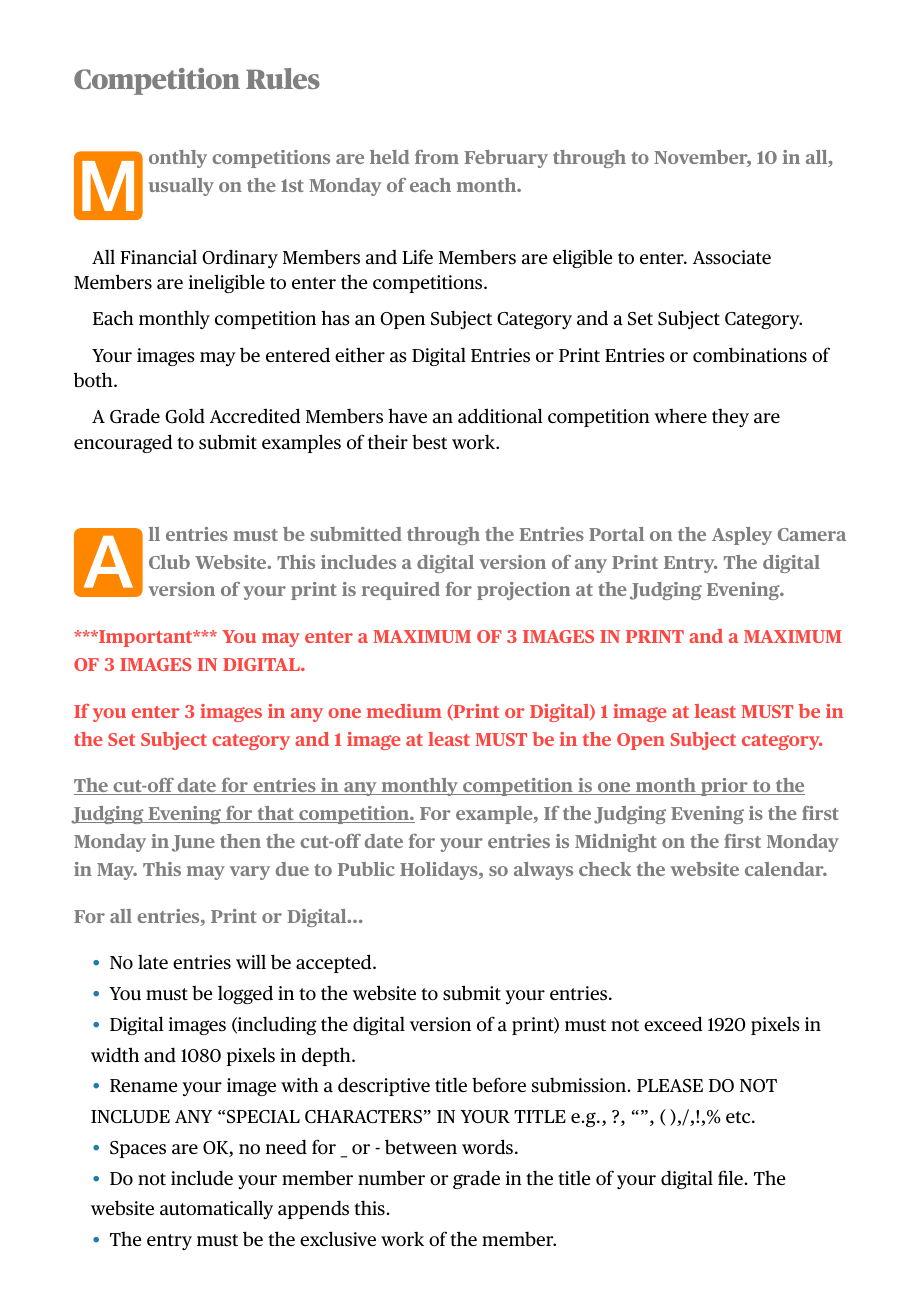 The width and height of the screenshot is (924, 1308). Describe the element at coordinates (437, 157) in the screenshot. I see `from` at that location.
